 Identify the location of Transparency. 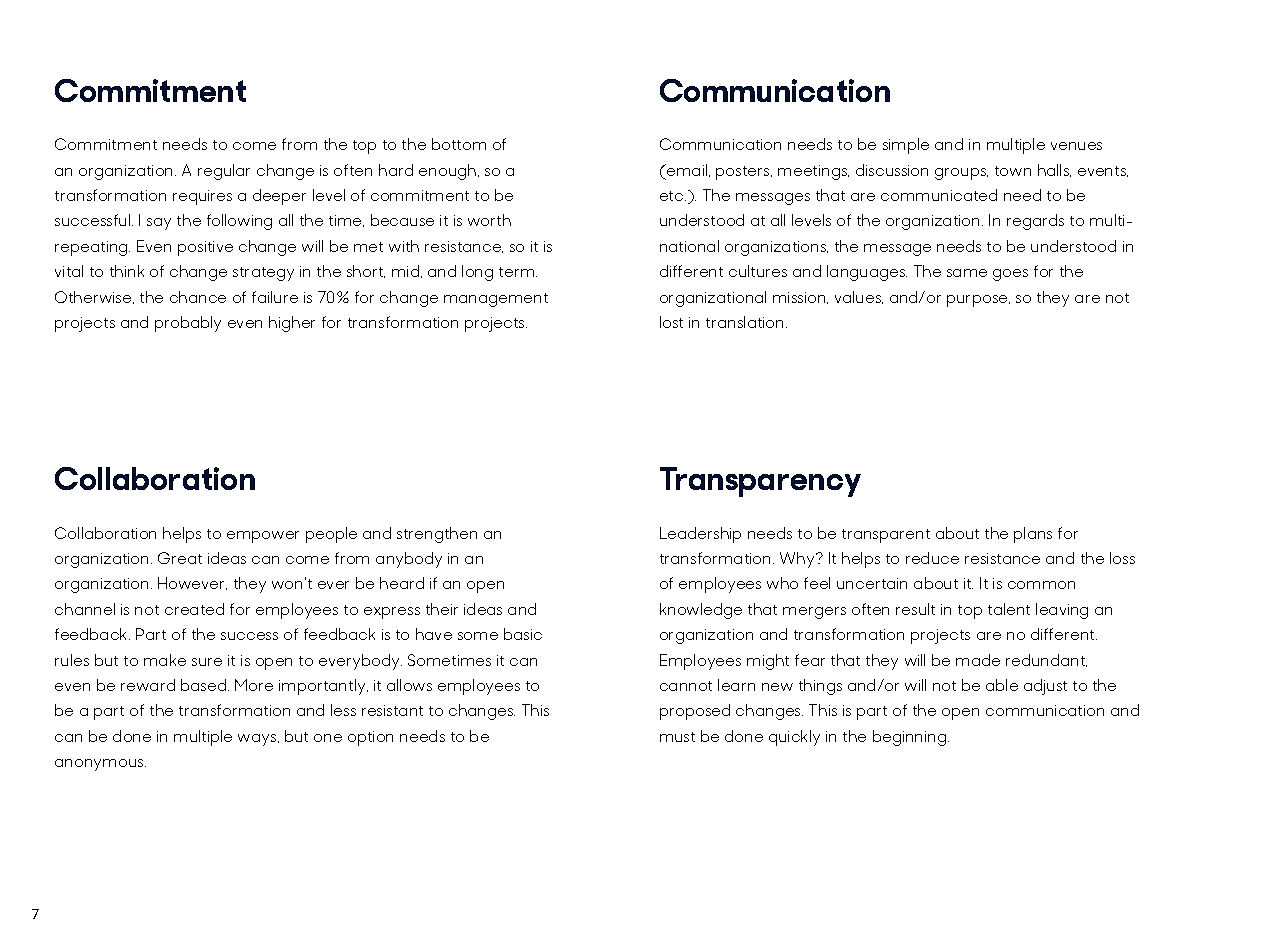
(760, 482).
